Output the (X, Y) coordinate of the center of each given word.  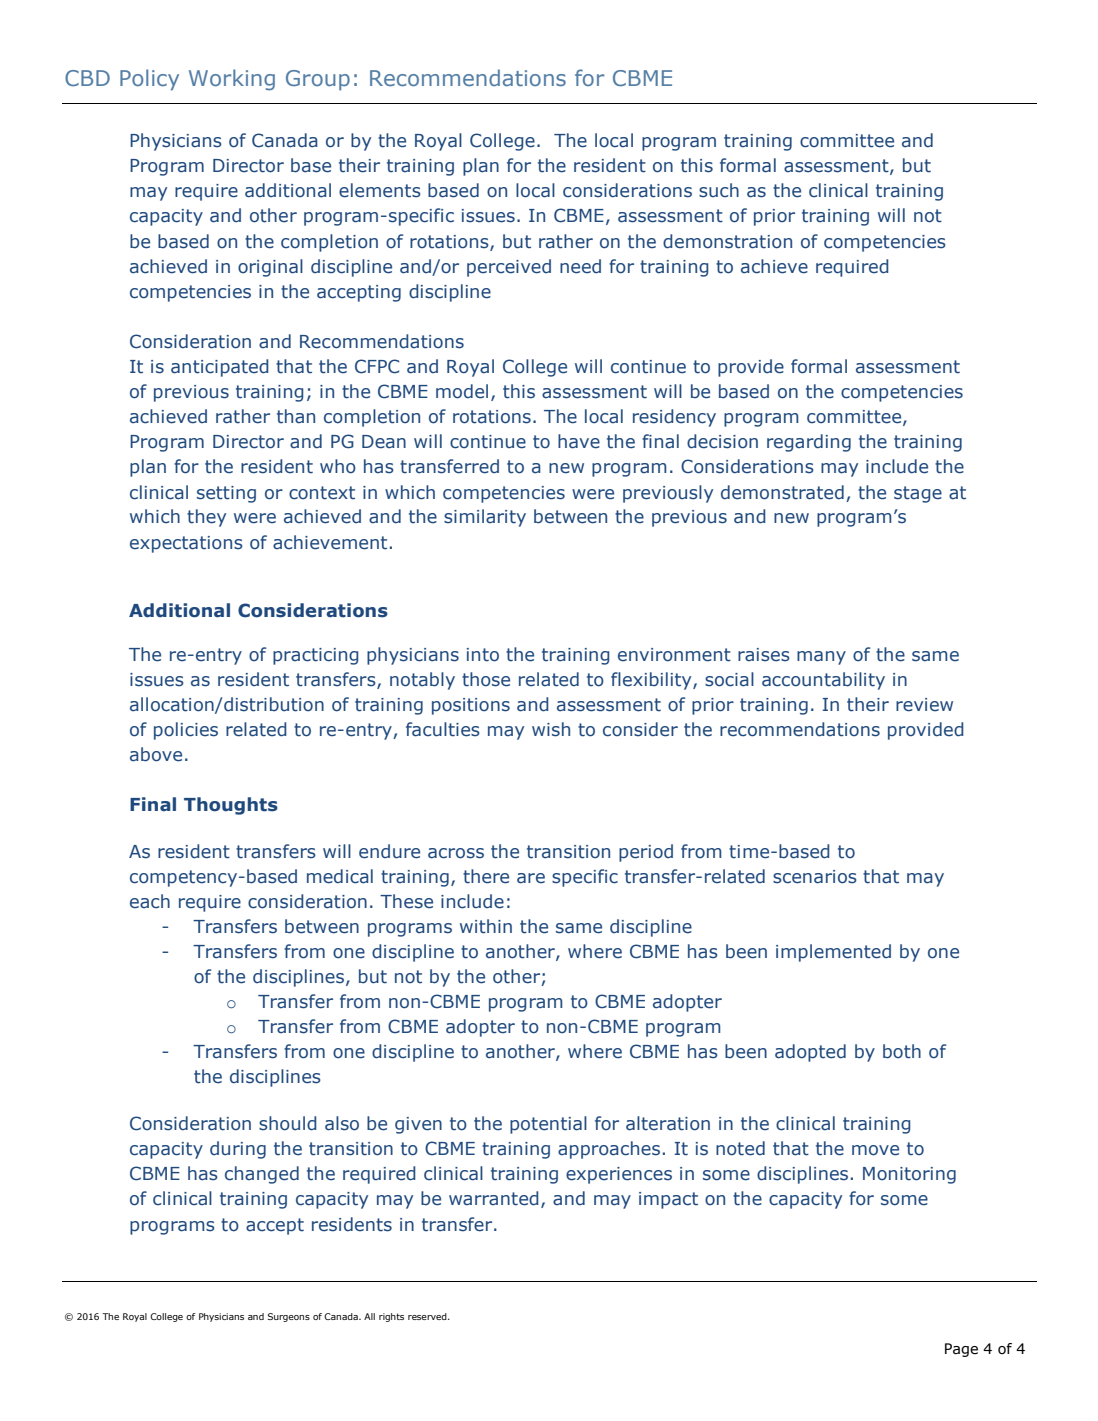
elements (380, 190)
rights (391, 1317)
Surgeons (289, 1317)
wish (551, 729)
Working (232, 80)
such (719, 190)
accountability (823, 681)
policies (186, 731)
